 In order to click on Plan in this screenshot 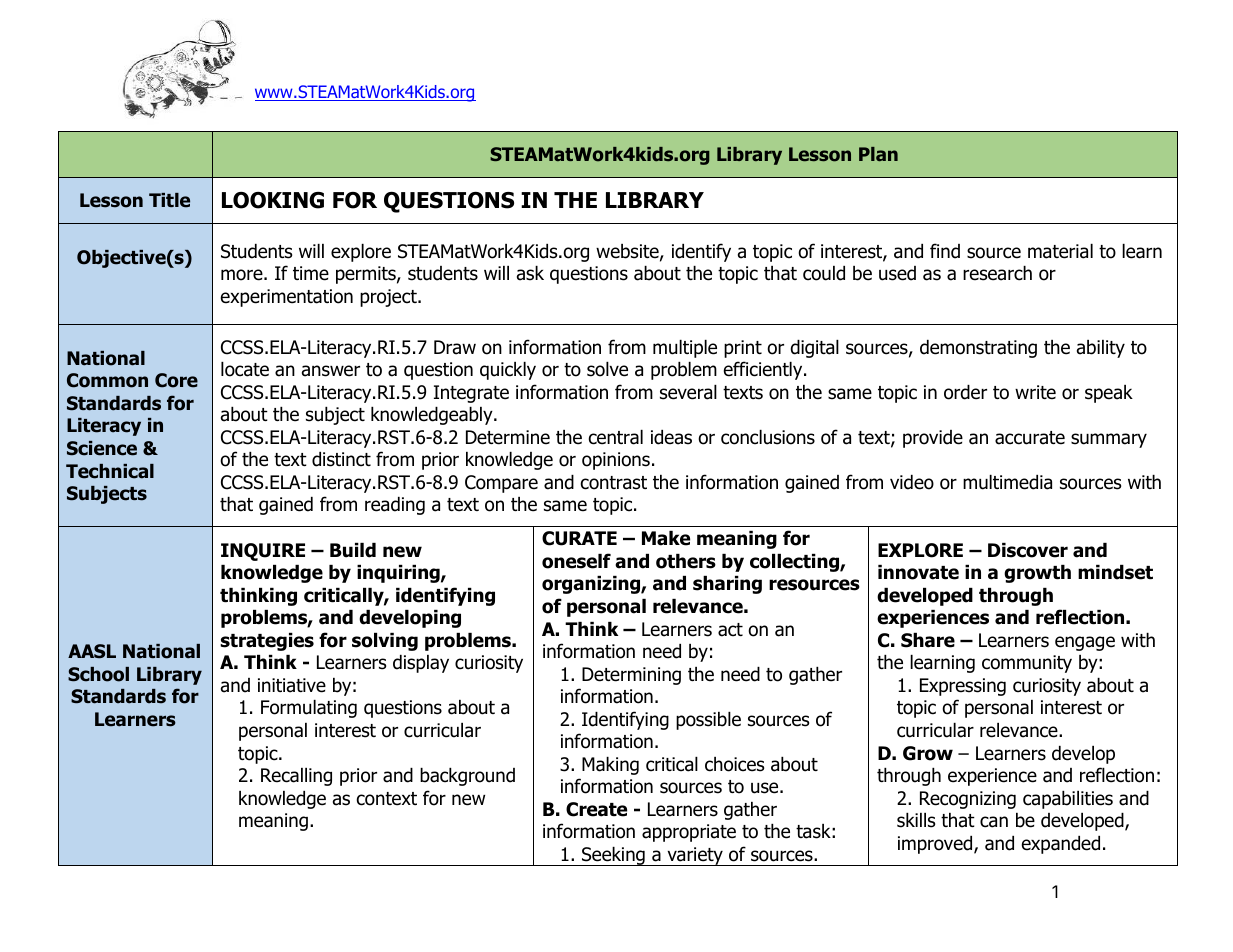, I will do `click(878, 154)`.
